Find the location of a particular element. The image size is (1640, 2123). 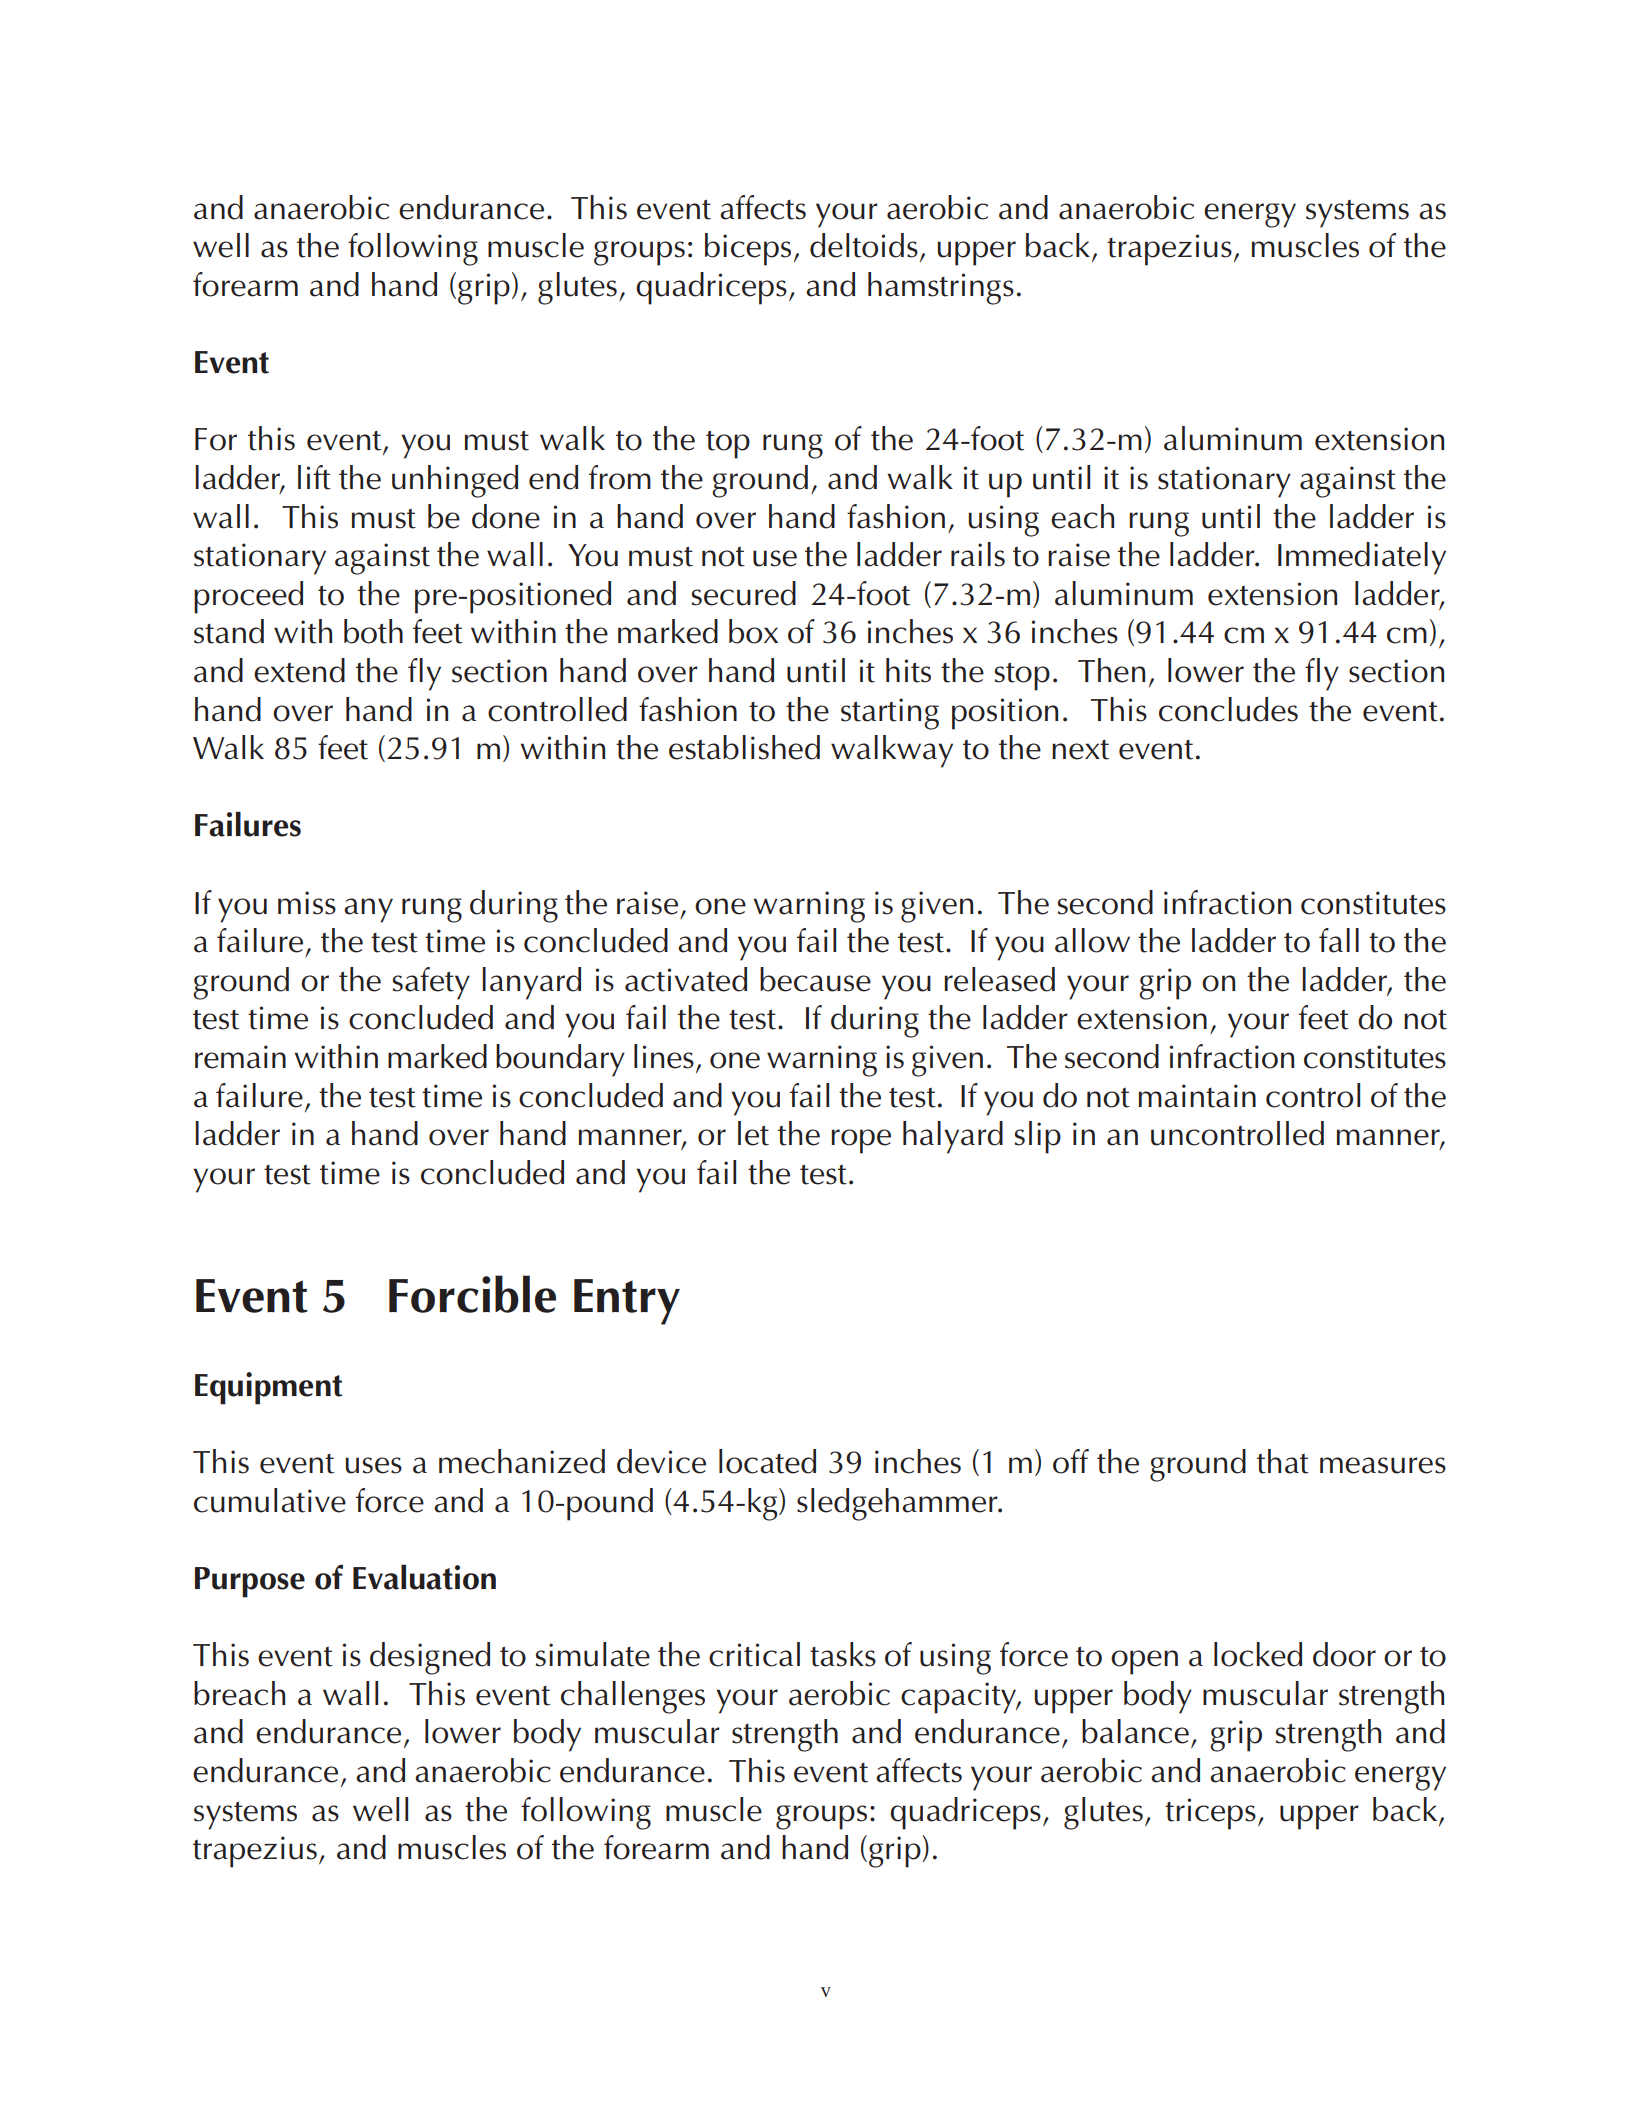

designed is located at coordinates (430, 1658).
